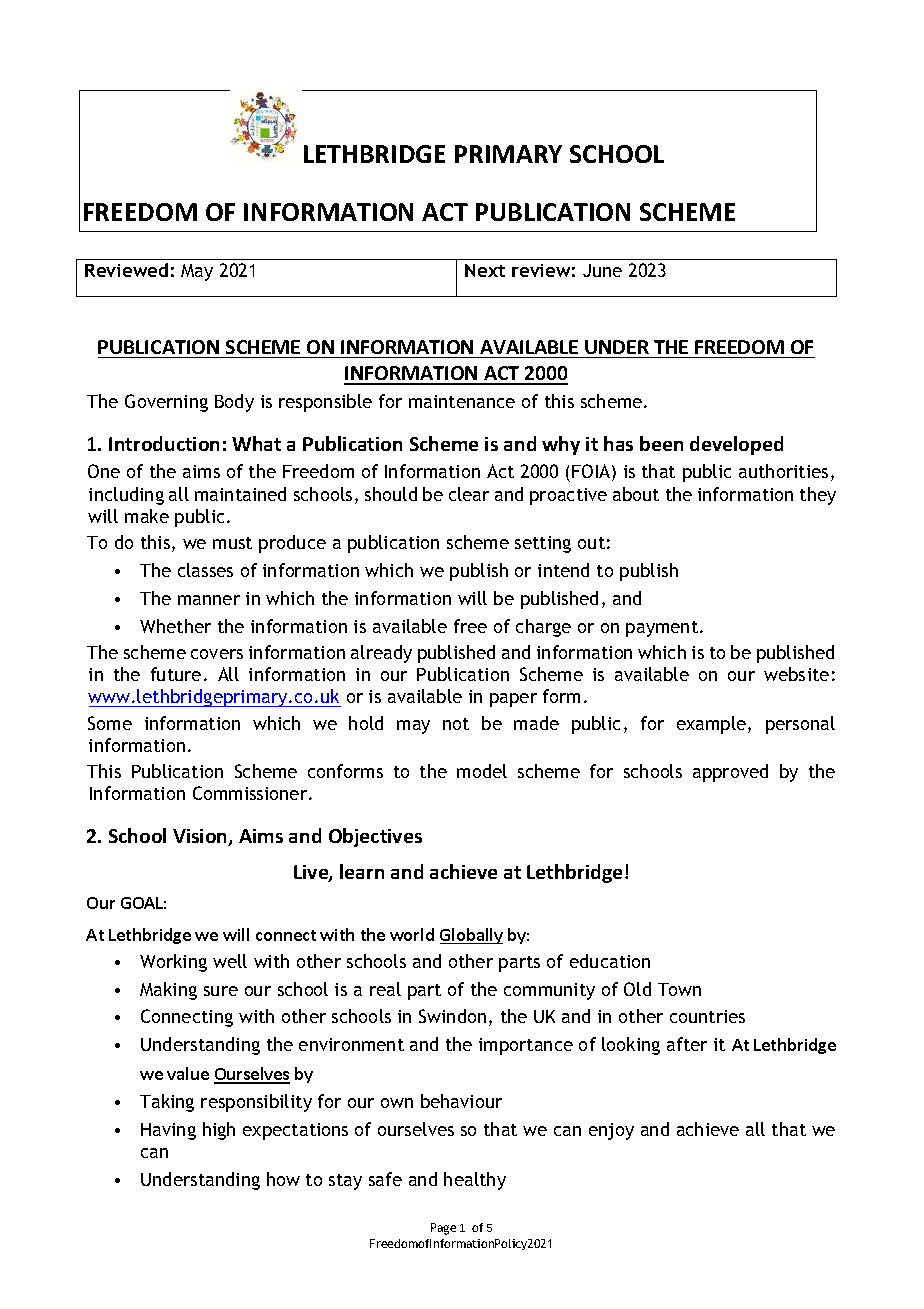 The width and height of the screenshot is (924, 1309). I want to click on Globally, so click(471, 936).
